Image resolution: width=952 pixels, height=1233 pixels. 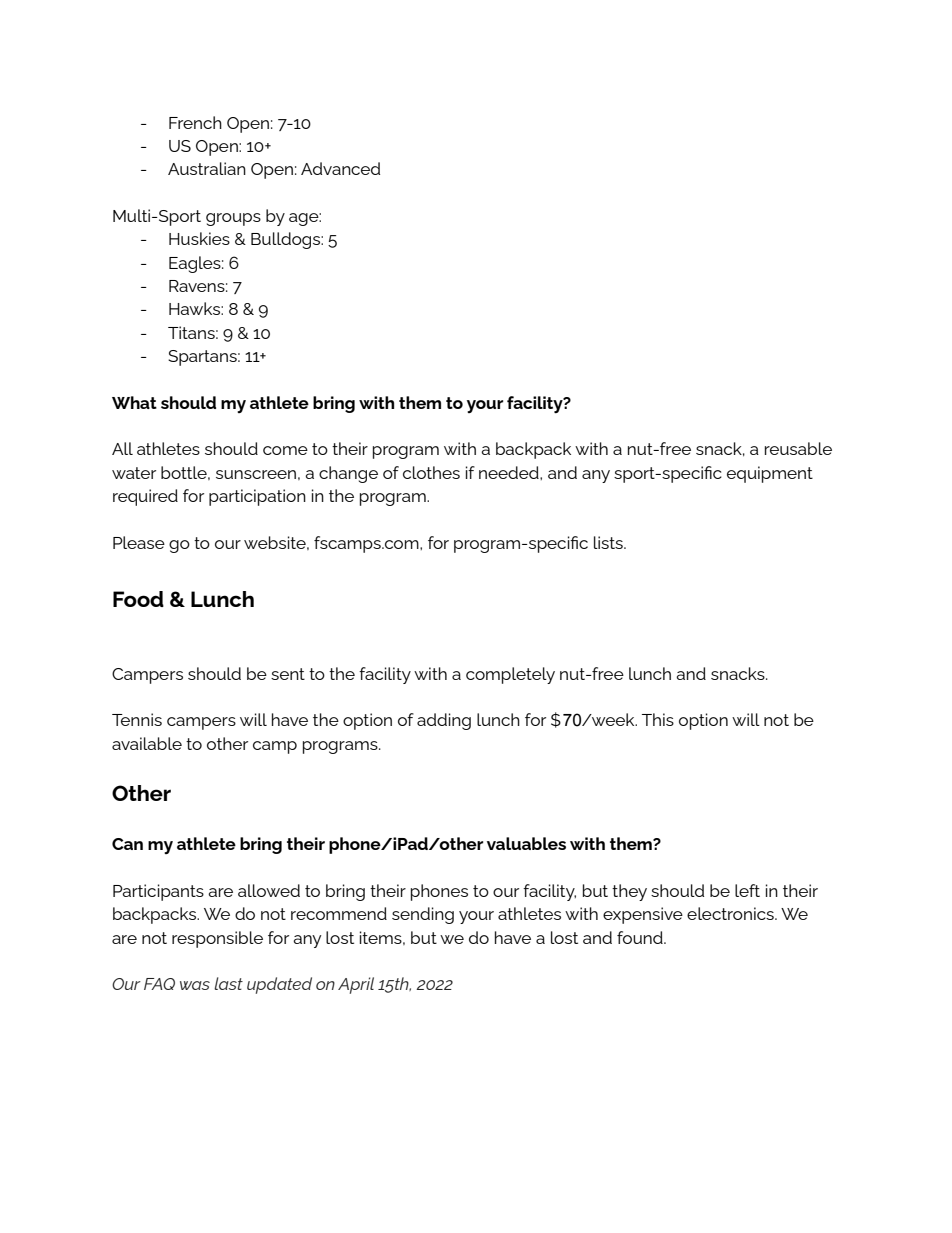 What do you see at coordinates (770, 474) in the page?
I see `equipment` at bounding box center [770, 474].
